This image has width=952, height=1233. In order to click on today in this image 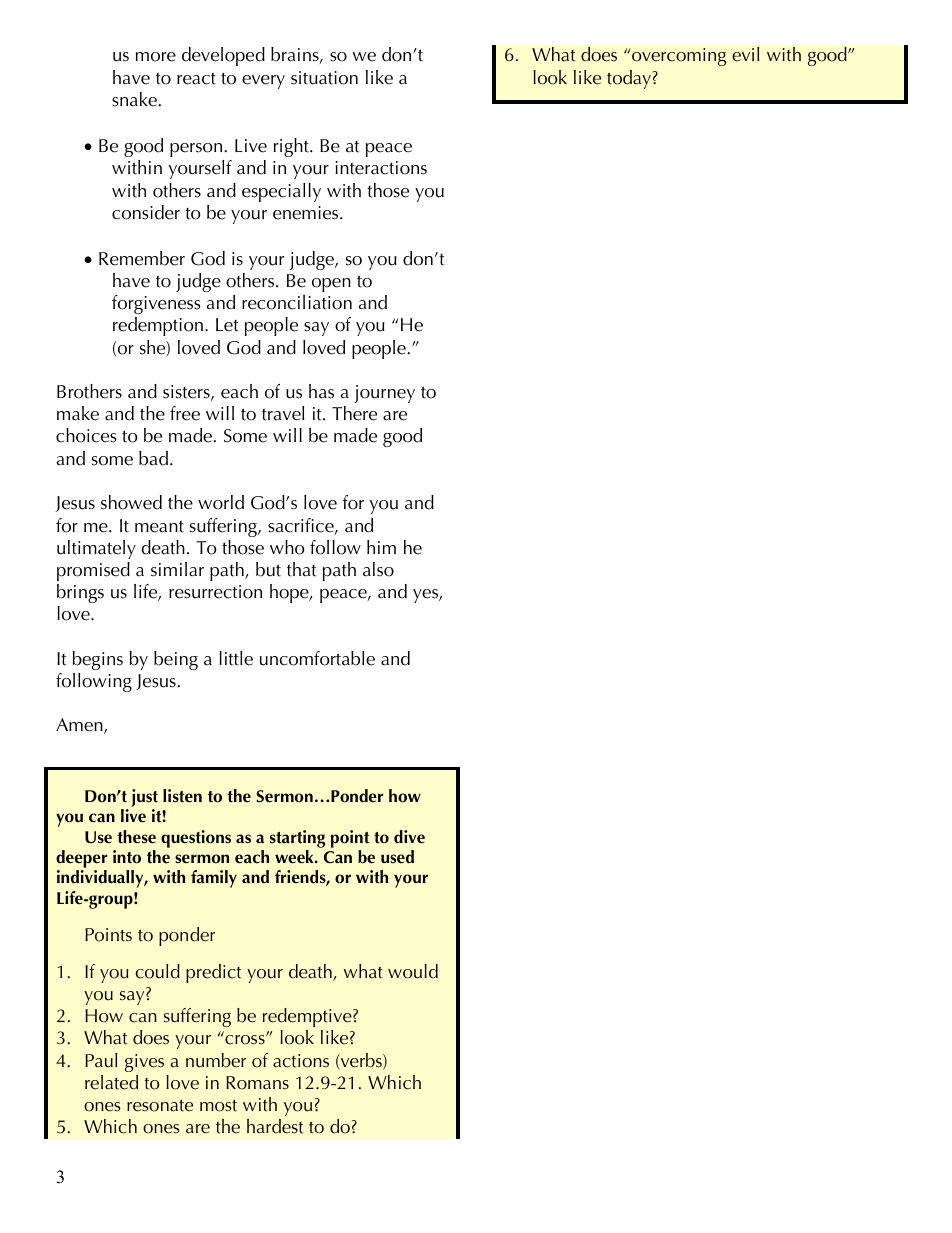, I will do `click(629, 79)`.
